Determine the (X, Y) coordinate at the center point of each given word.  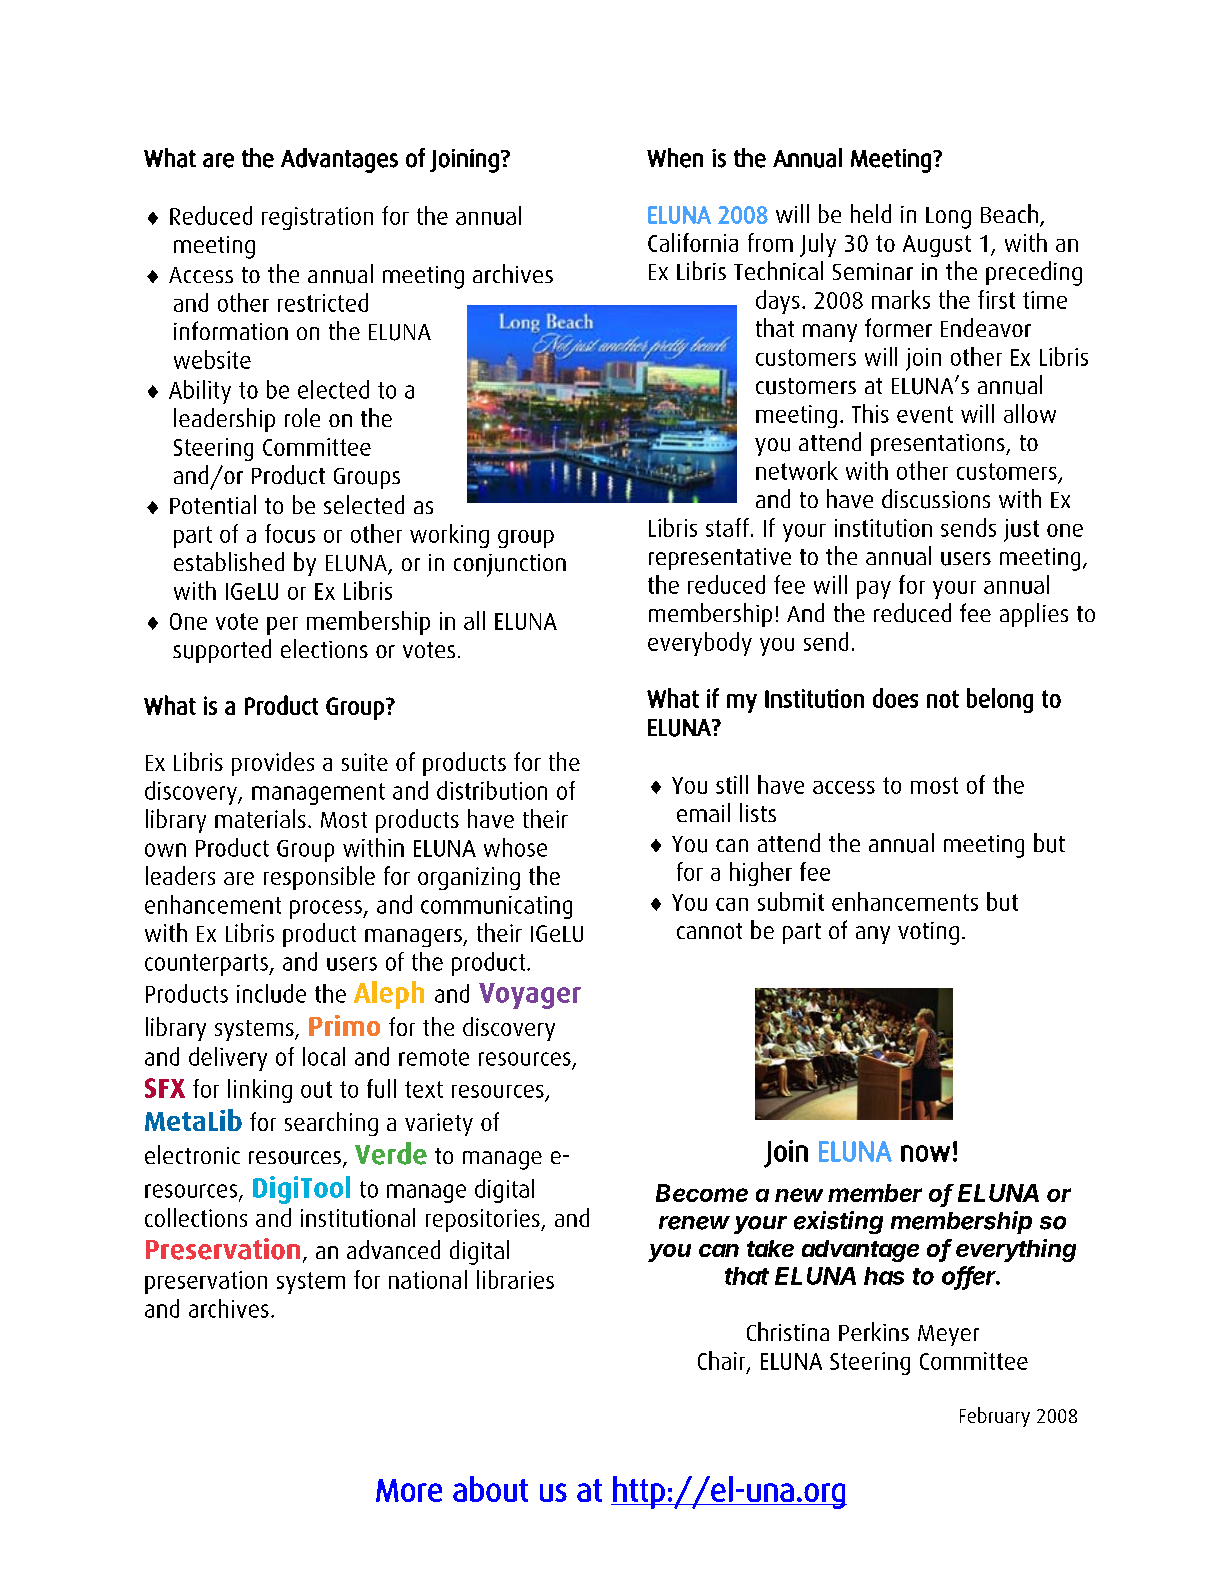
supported (222, 651)
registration (317, 218)
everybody (700, 644)
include (271, 993)
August (937, 246)
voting (928, 933)
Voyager (530, 996)
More (409, 1490)
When (675, 158)
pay (874, 590)
